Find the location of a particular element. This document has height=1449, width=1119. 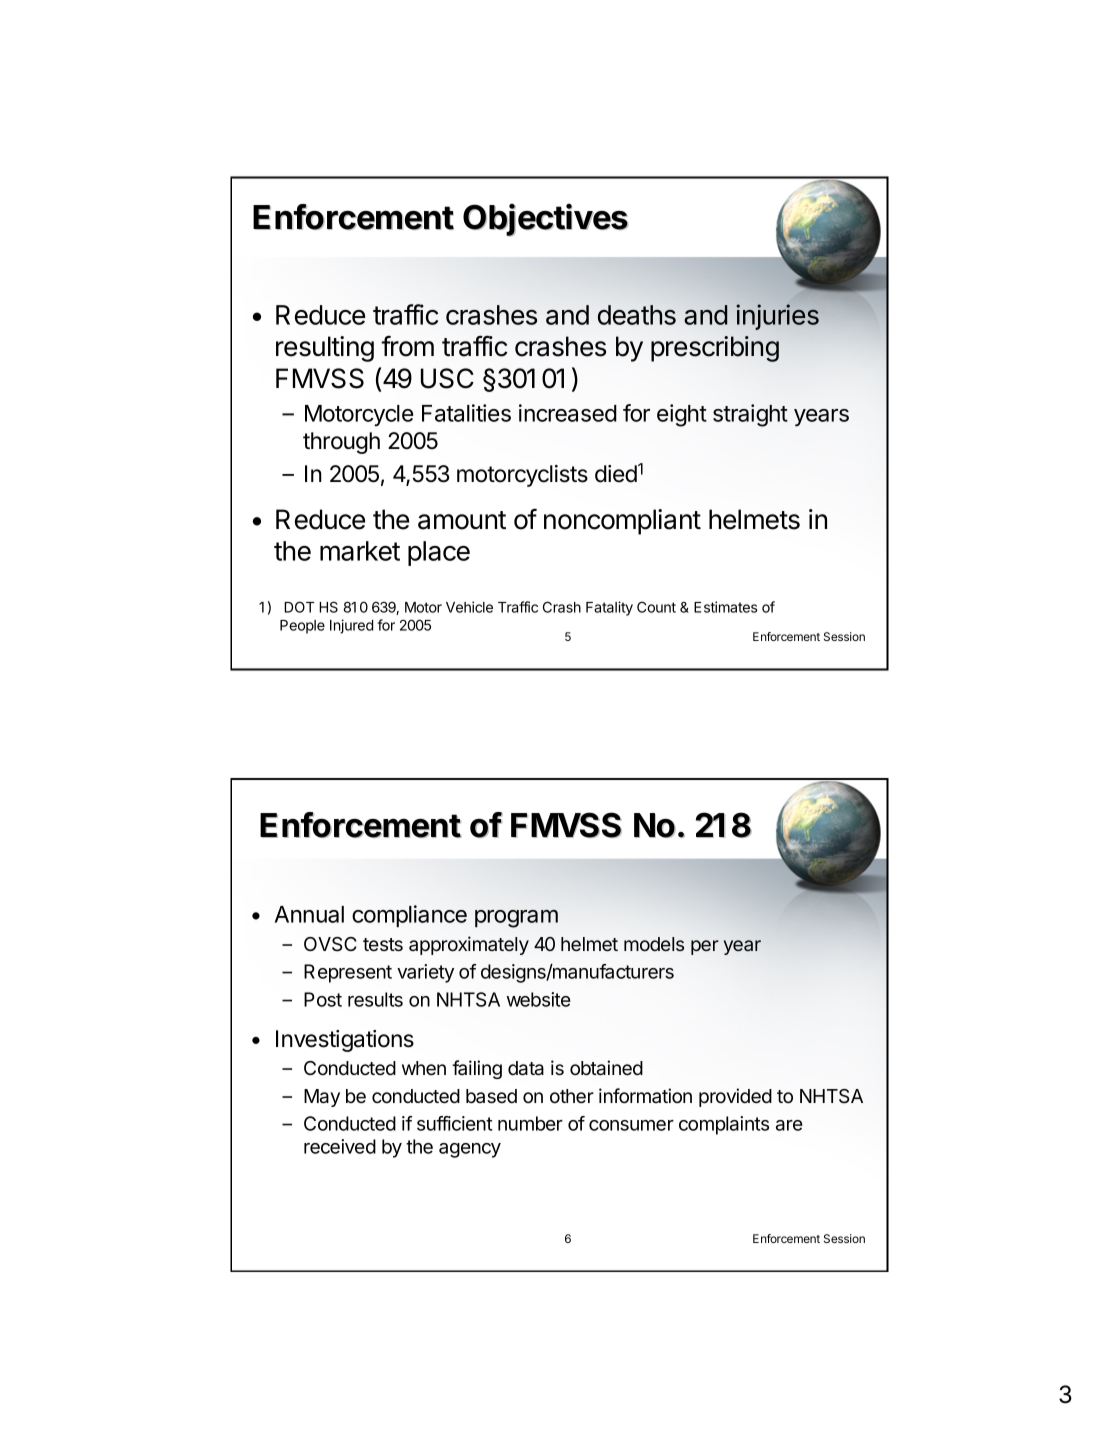

received is located at coordinates (340, 1146).
